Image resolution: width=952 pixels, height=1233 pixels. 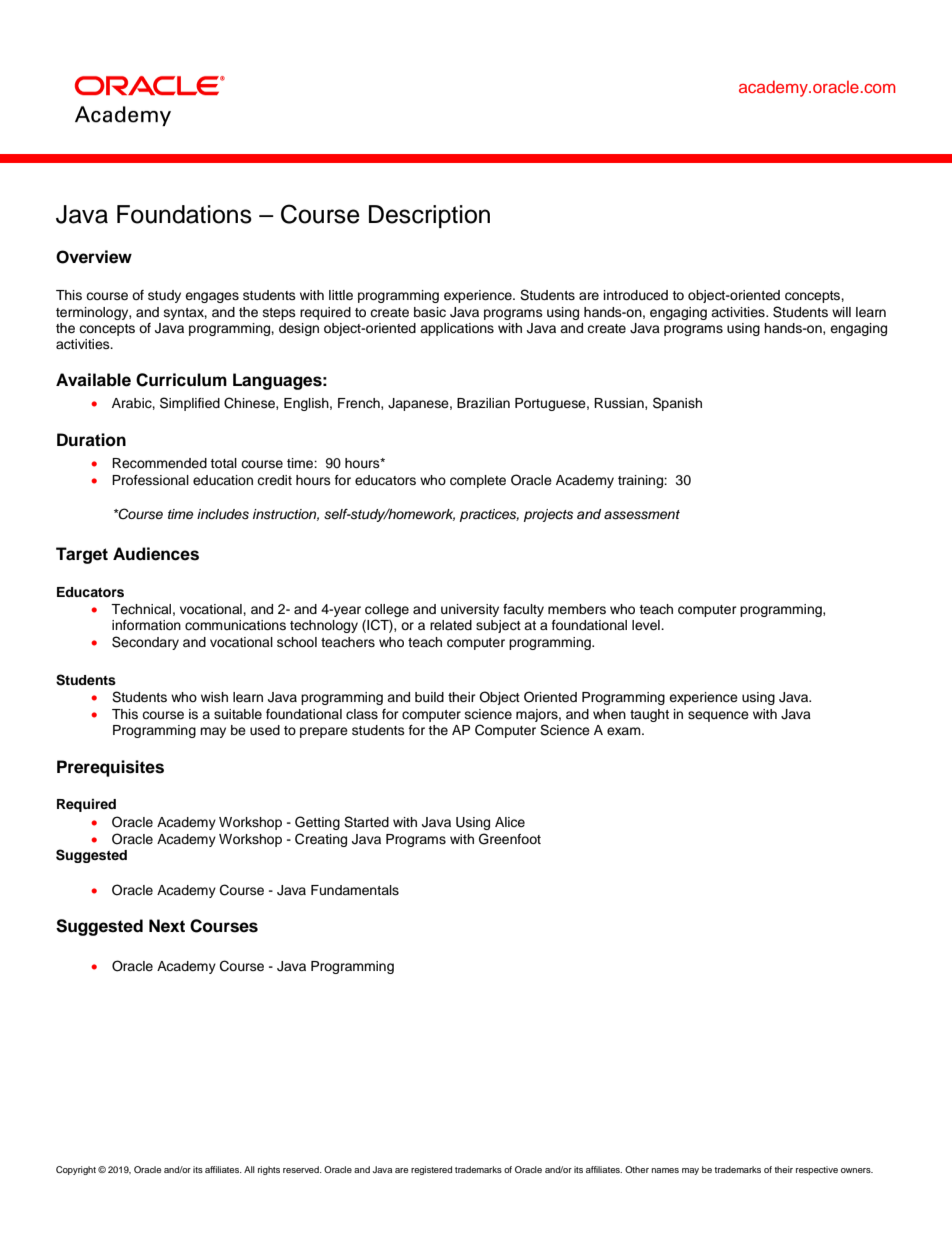 What do you see at coordinates (817, 1170) in the screenshot?
I see `respective` at bounding box center [817, 1170].
